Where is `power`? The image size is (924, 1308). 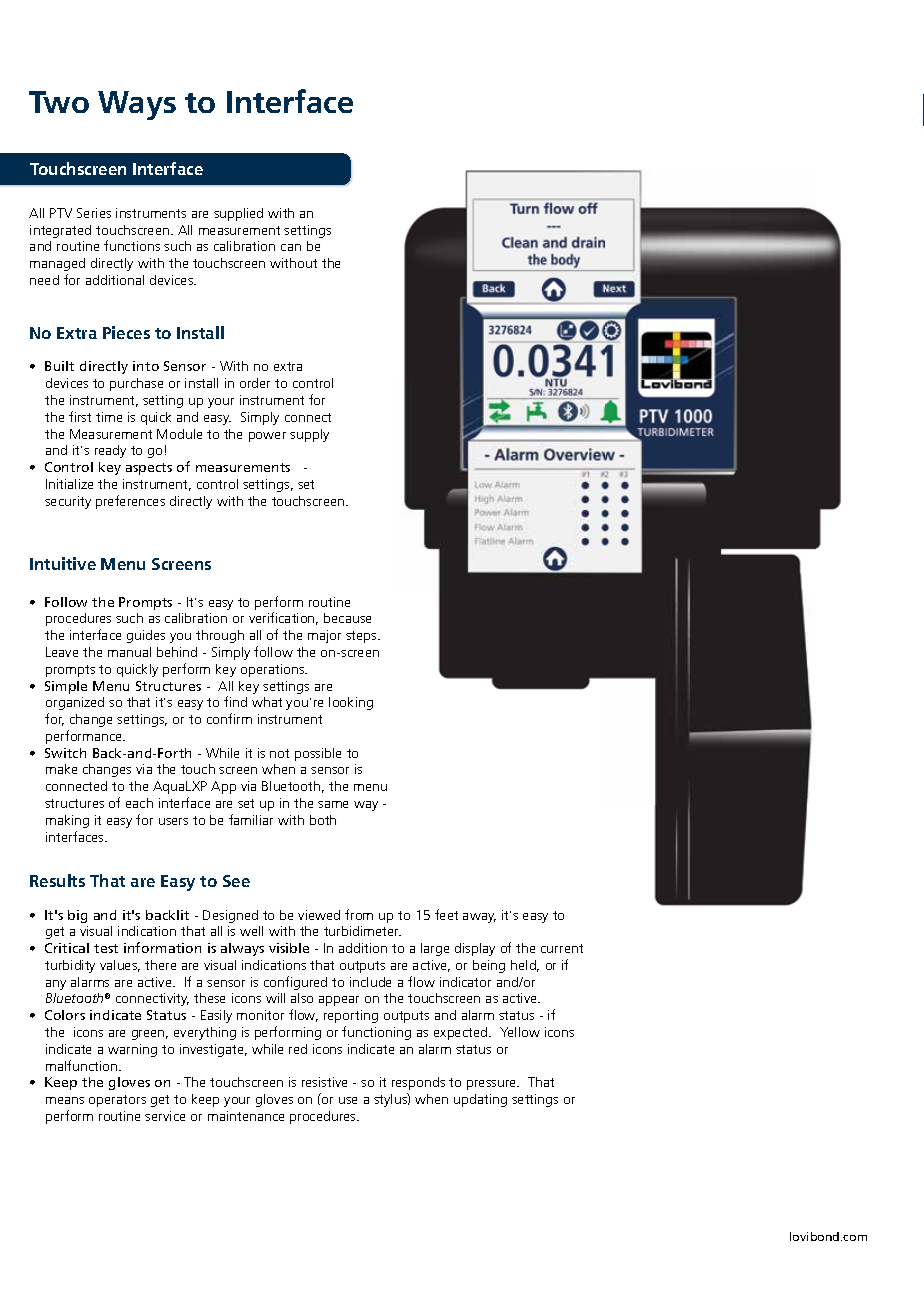
power is located at coordinates (267, 437).
